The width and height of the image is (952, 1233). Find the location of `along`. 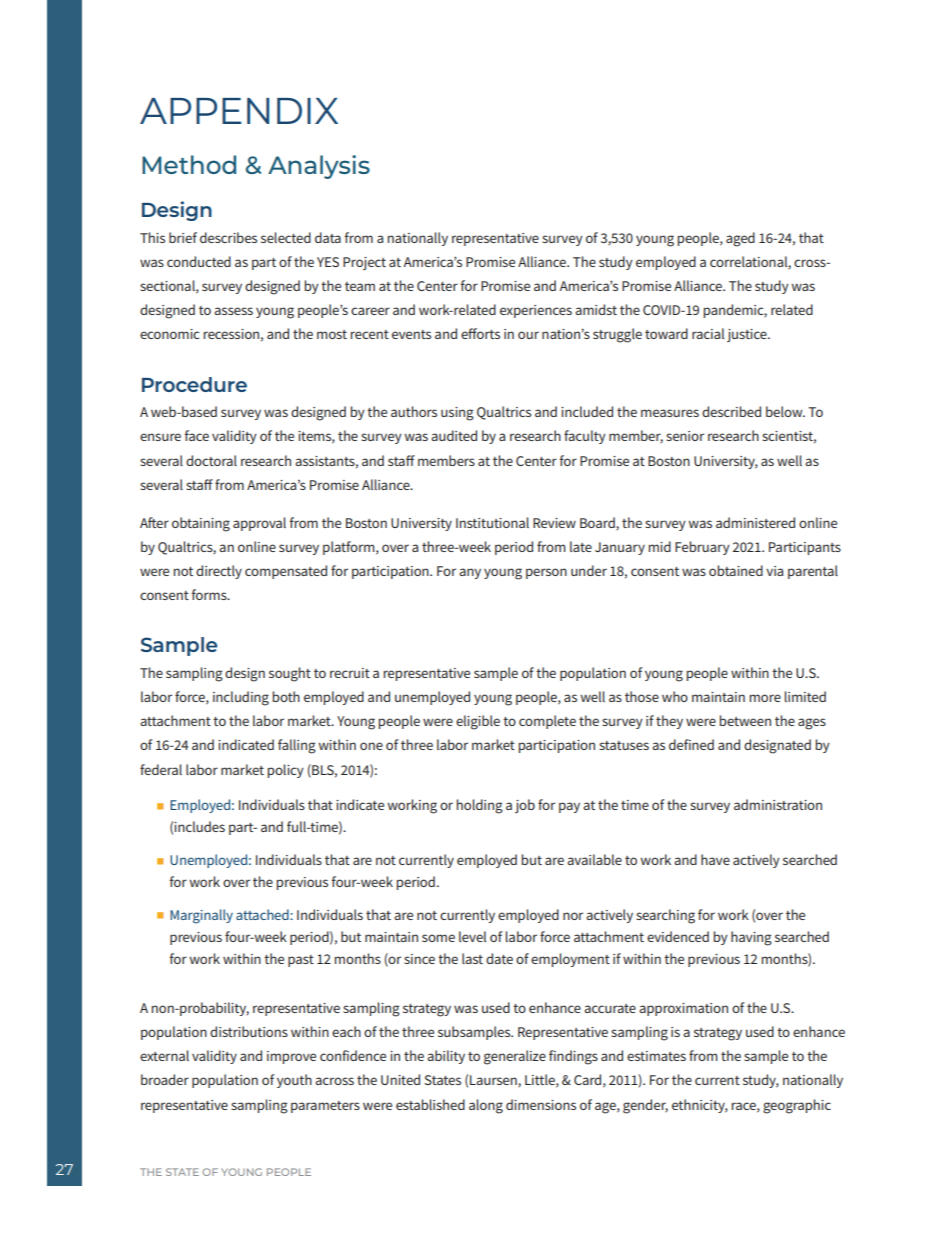

along is located at coordinates (486, 1106).
